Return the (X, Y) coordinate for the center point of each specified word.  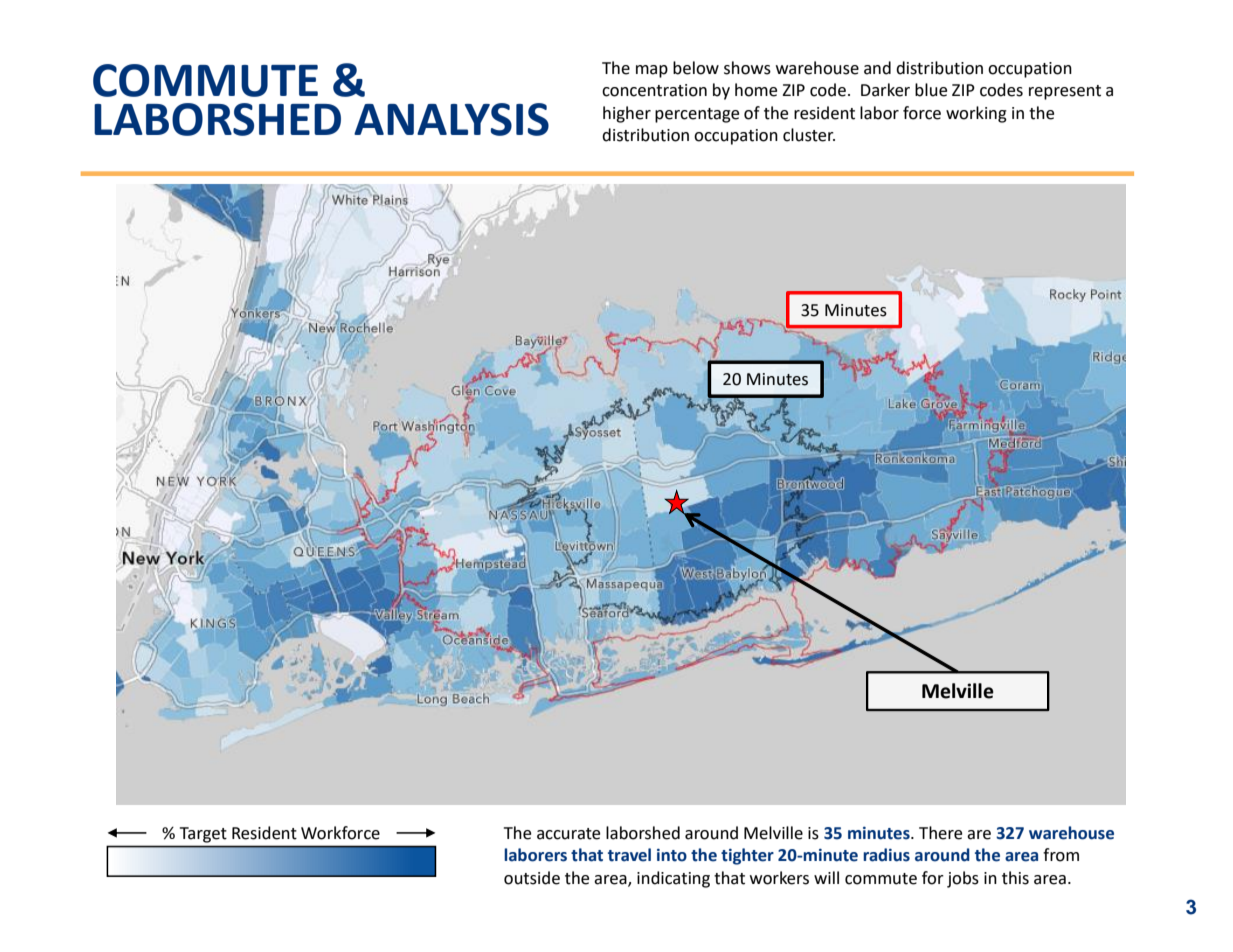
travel (629, 855)
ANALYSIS (451, 119)
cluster (809, 135)
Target (203, 835)
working (976, 114)
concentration (654, 90)
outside (532, 878)
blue (931, 90)
